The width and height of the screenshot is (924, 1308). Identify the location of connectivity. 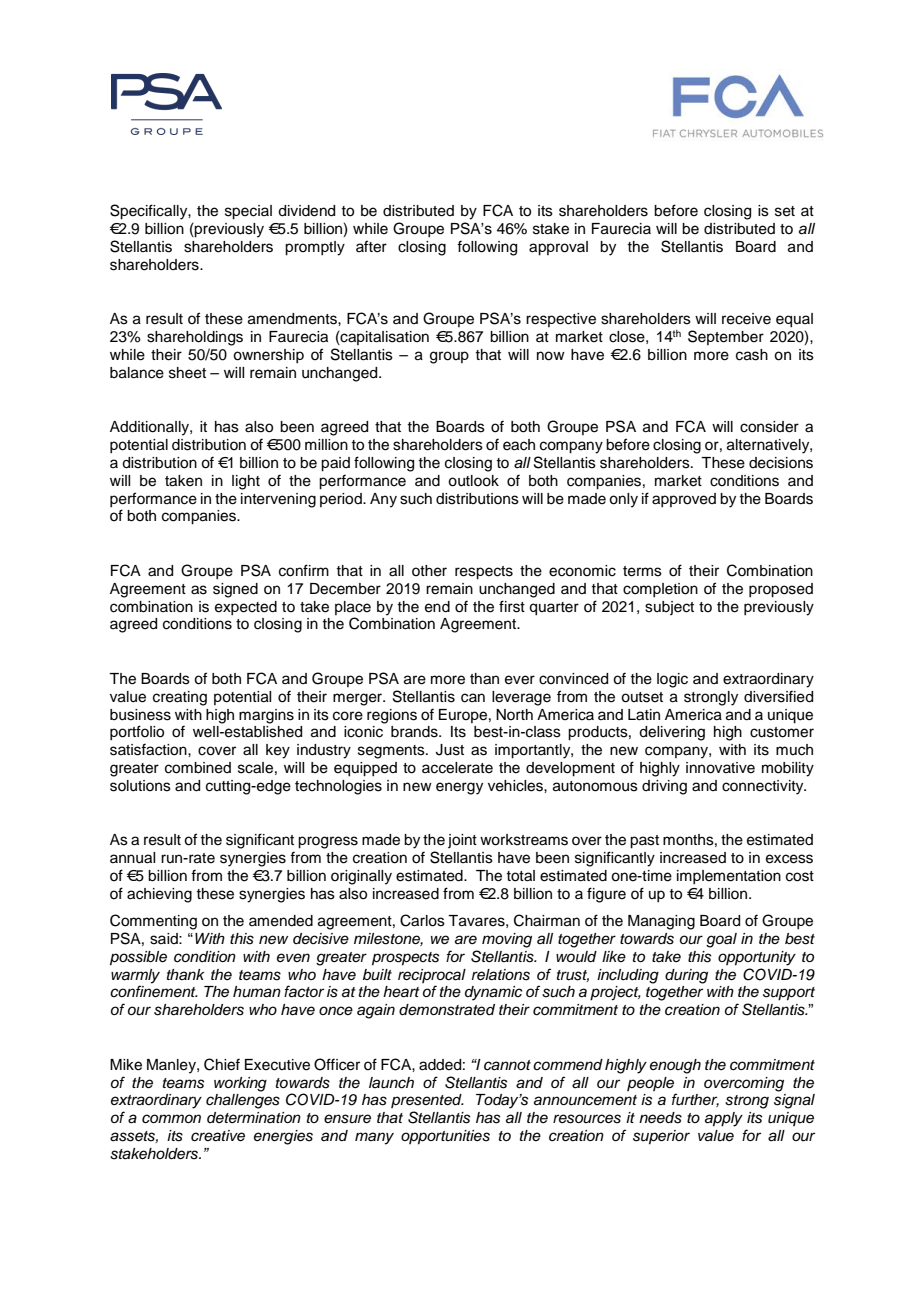
(764, 787).
